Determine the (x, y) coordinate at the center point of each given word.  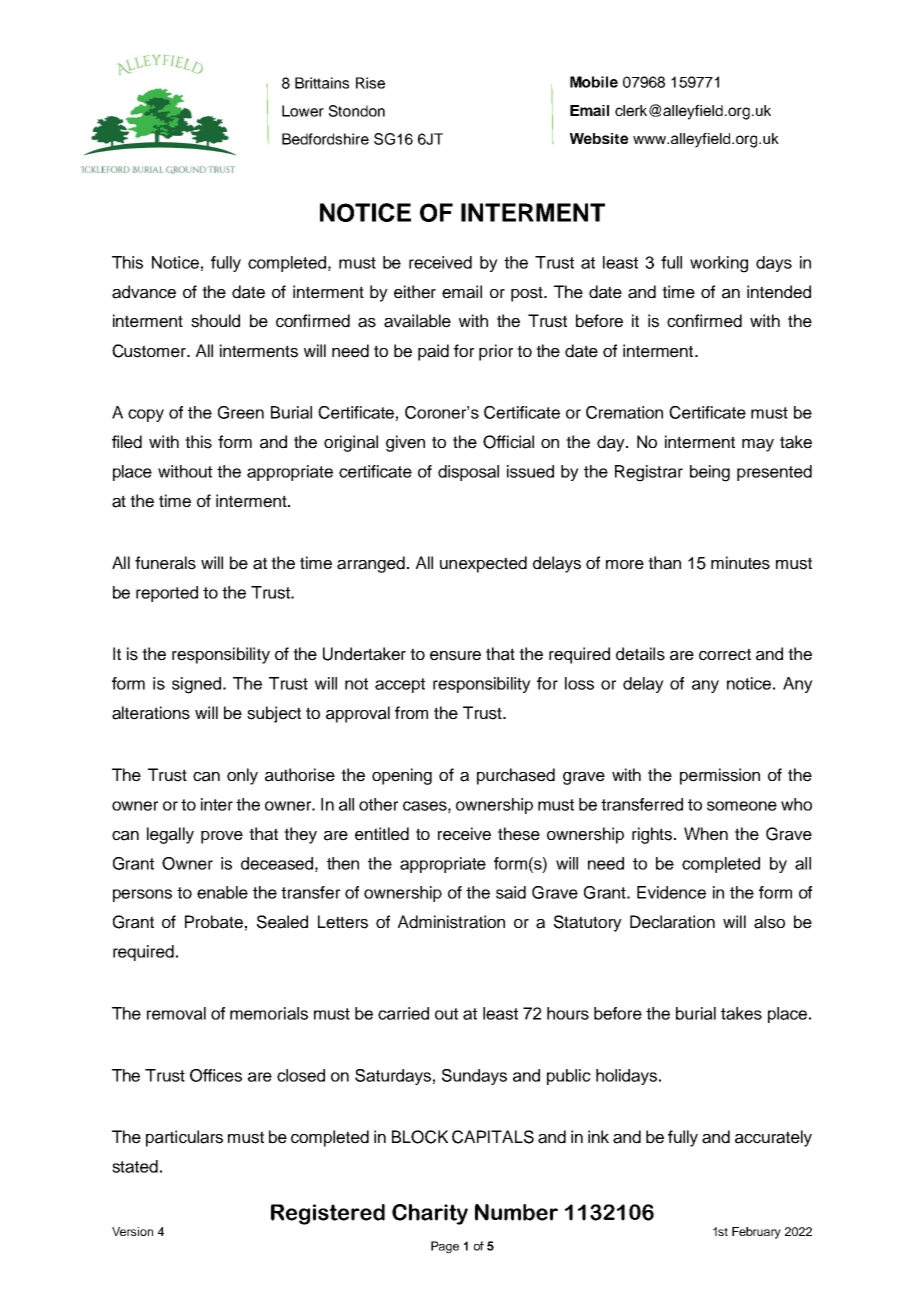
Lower (303, 111)
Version (132, 1231)
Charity (430, 1214)
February (756, 1233)
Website (599, 138)
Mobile (594, 82)
